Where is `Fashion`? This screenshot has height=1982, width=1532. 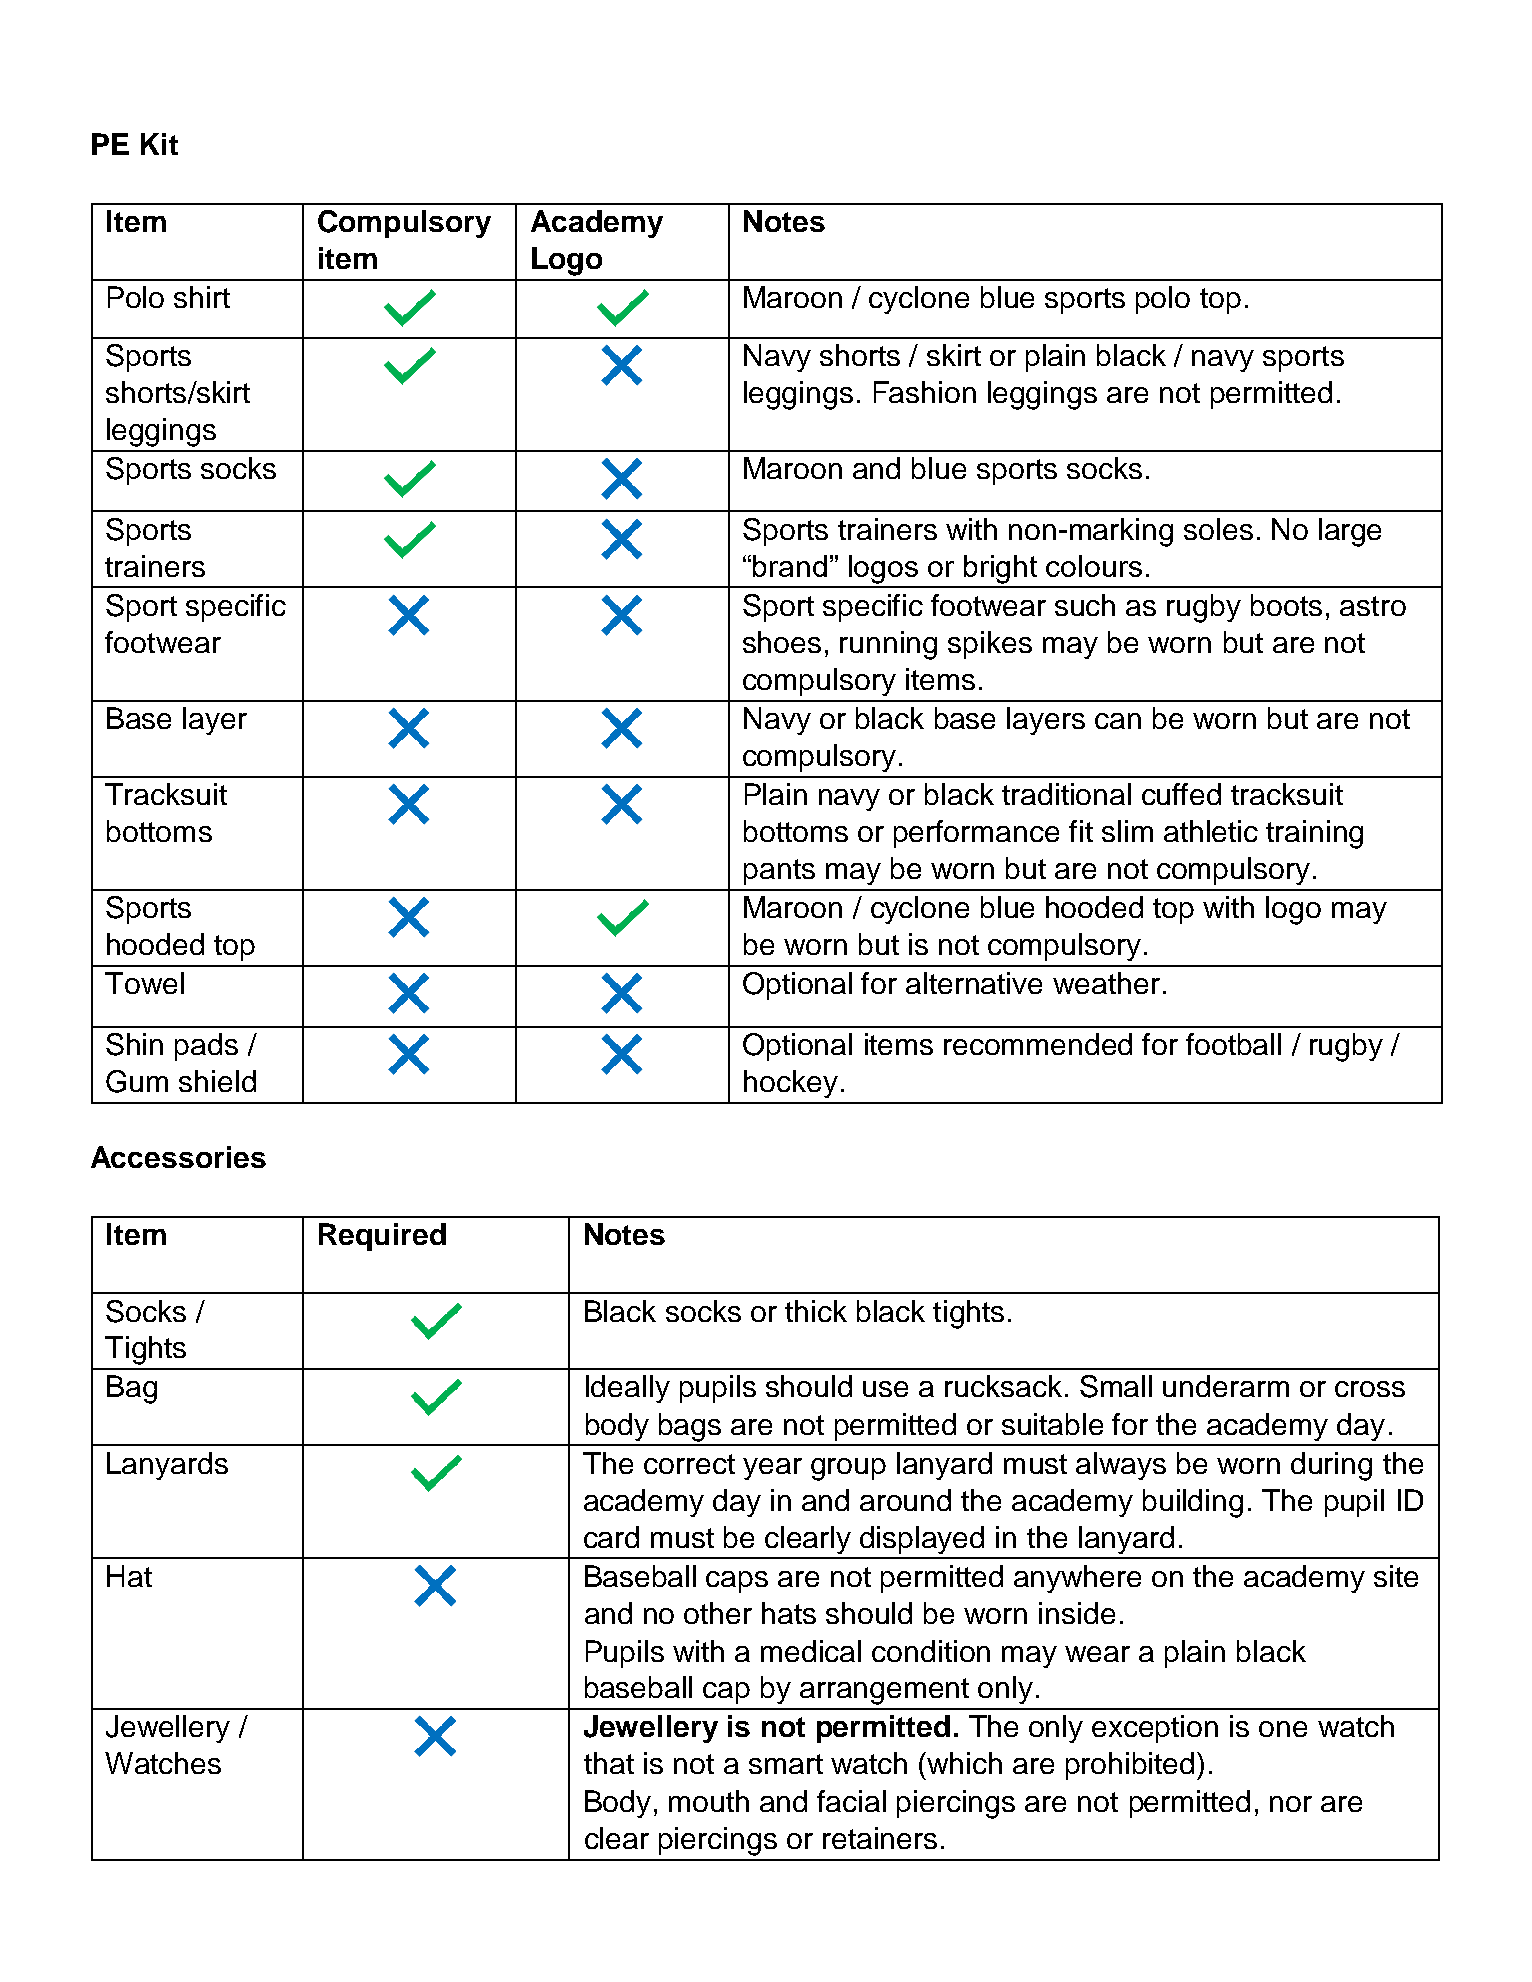 Fashion is located at coordinates (925, 392).
